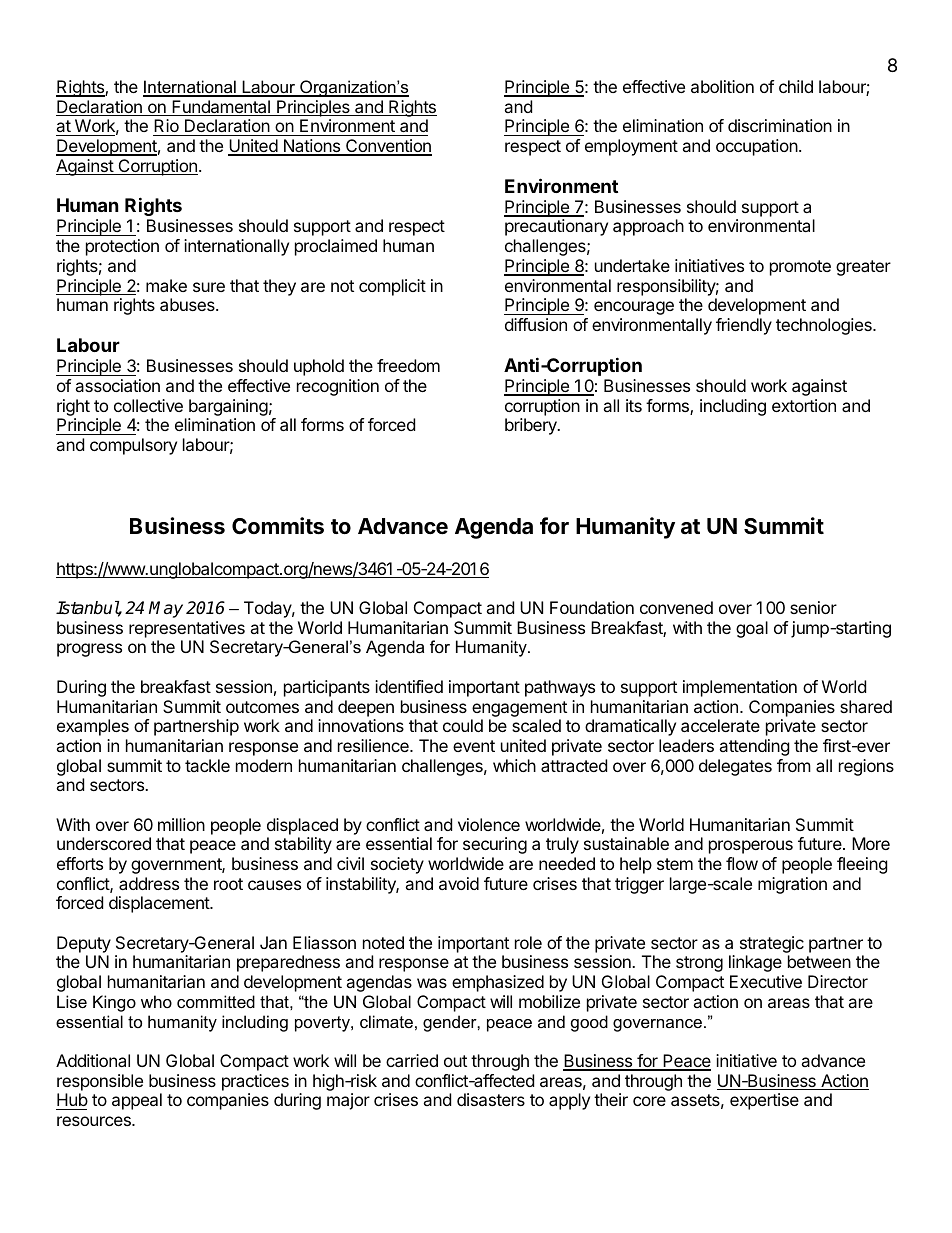 Image resolution: width=952 pixels, height=1233 pixels. What do you see at coordinates (312, 147) in the screenshot?
I see `Nations` at bounding box center [312, 147].
